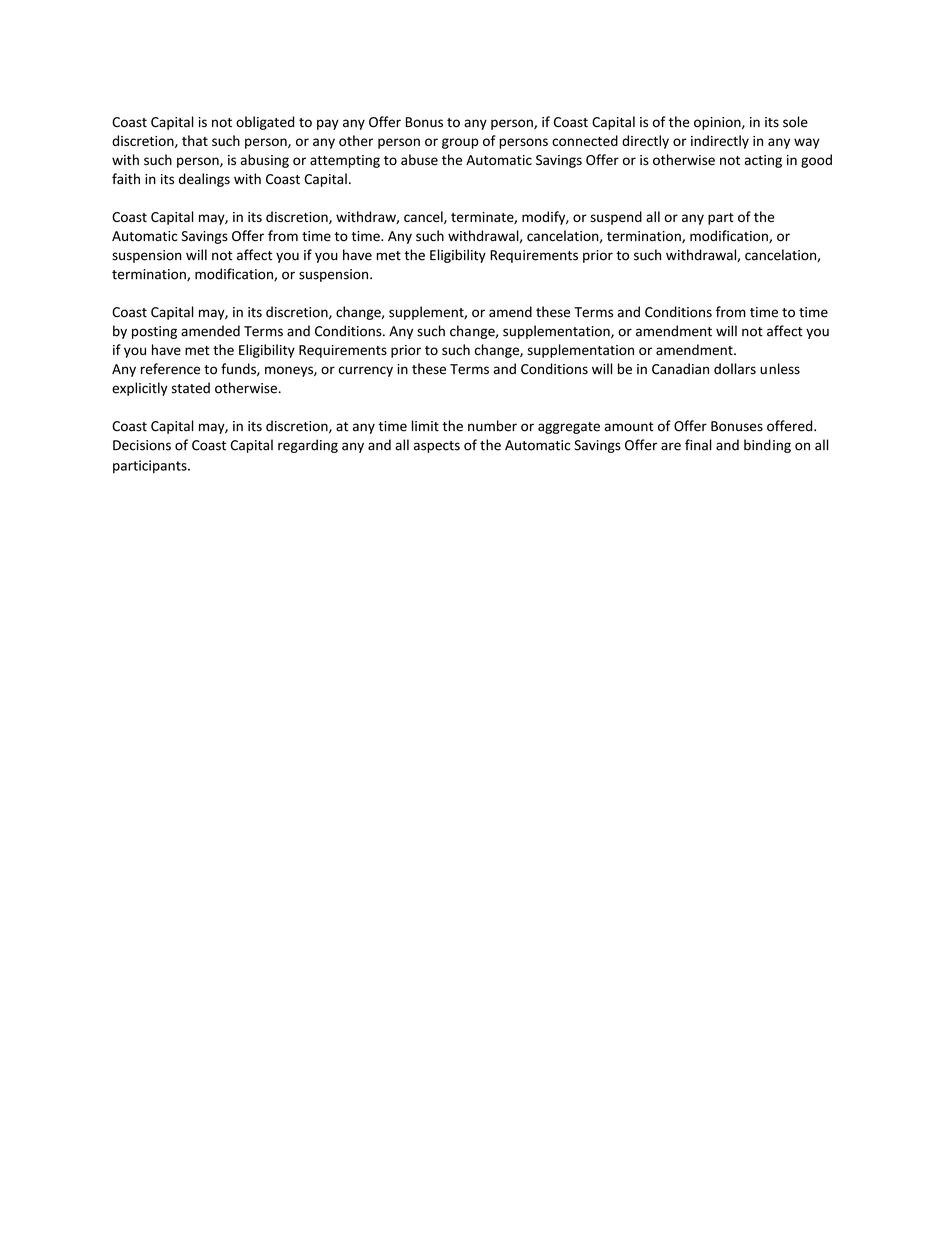  What do you see at coordinates (142, 445) in the screenshot?
I see `Decisions` at bounding box center [142, 445].
